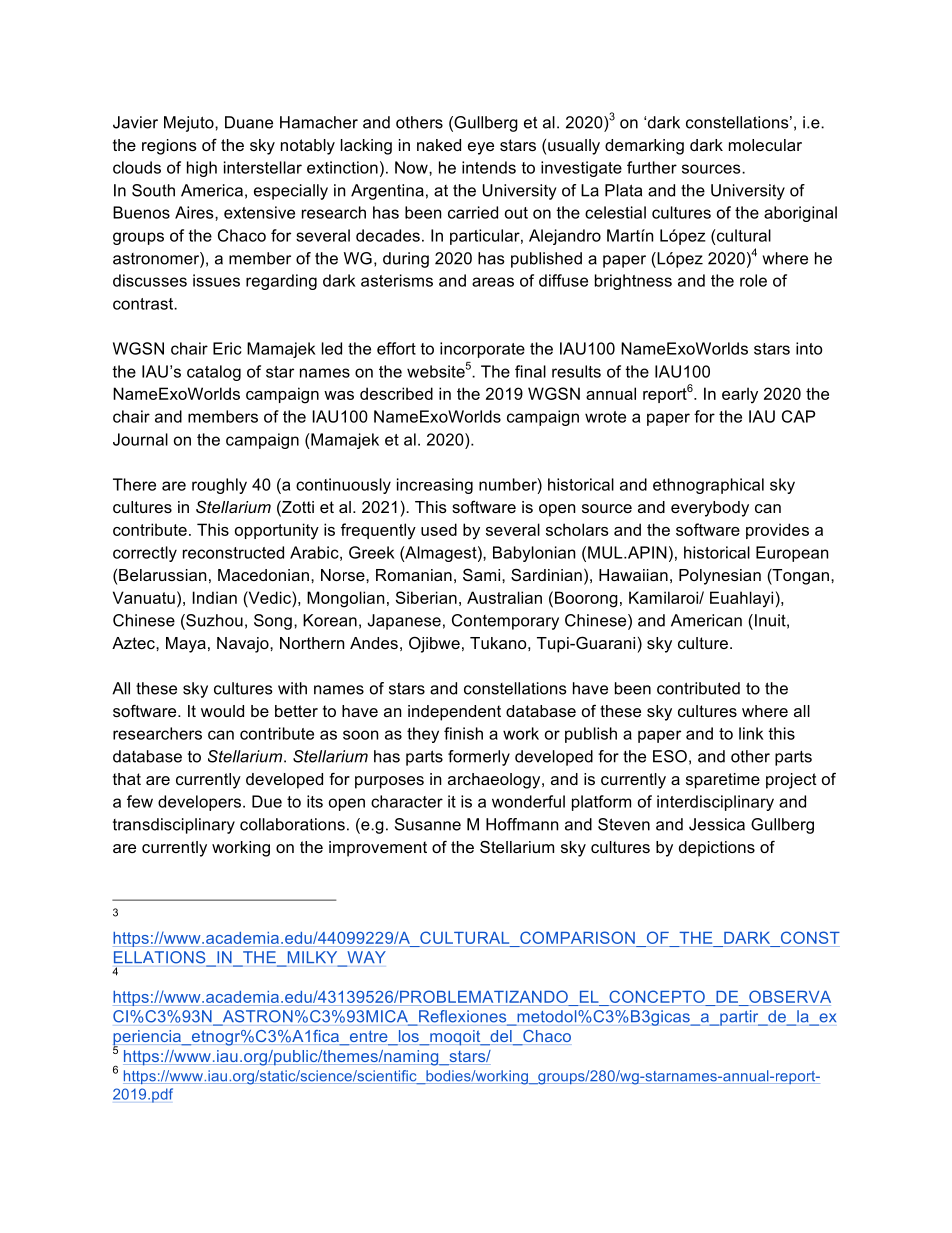  Describe the element at coordinates (740, 395) in the screenshot. I see `early` at that location.
